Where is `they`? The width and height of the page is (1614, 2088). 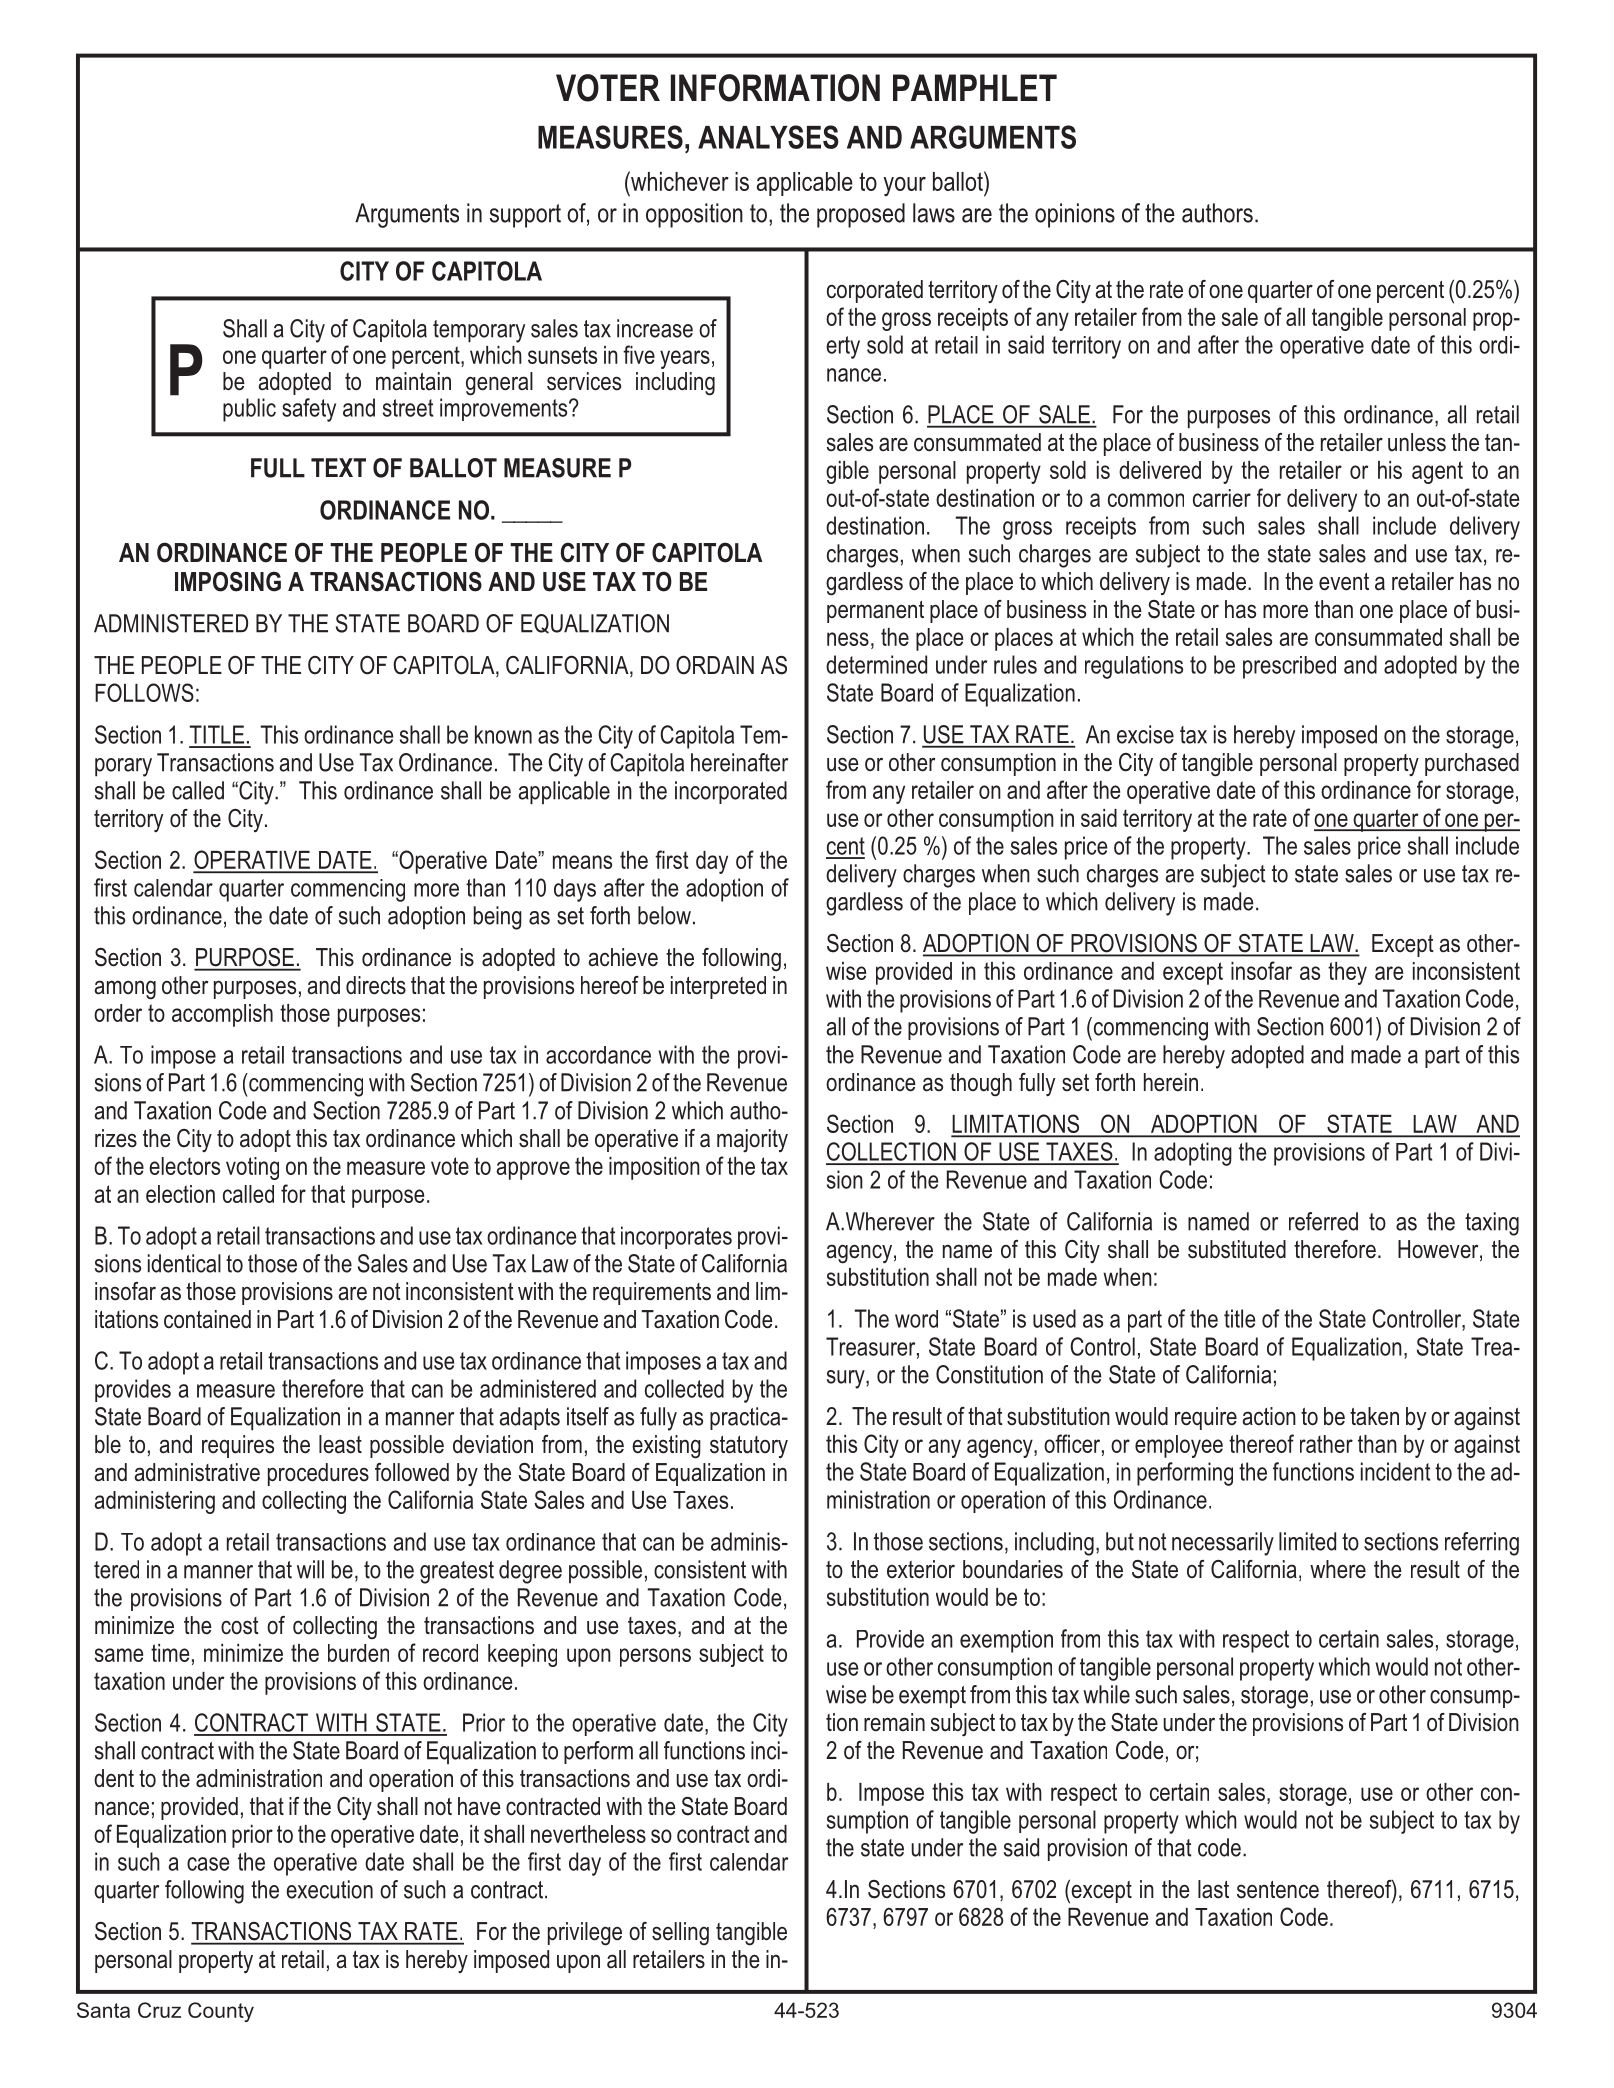 they is located at coordinates (1347, 973).
